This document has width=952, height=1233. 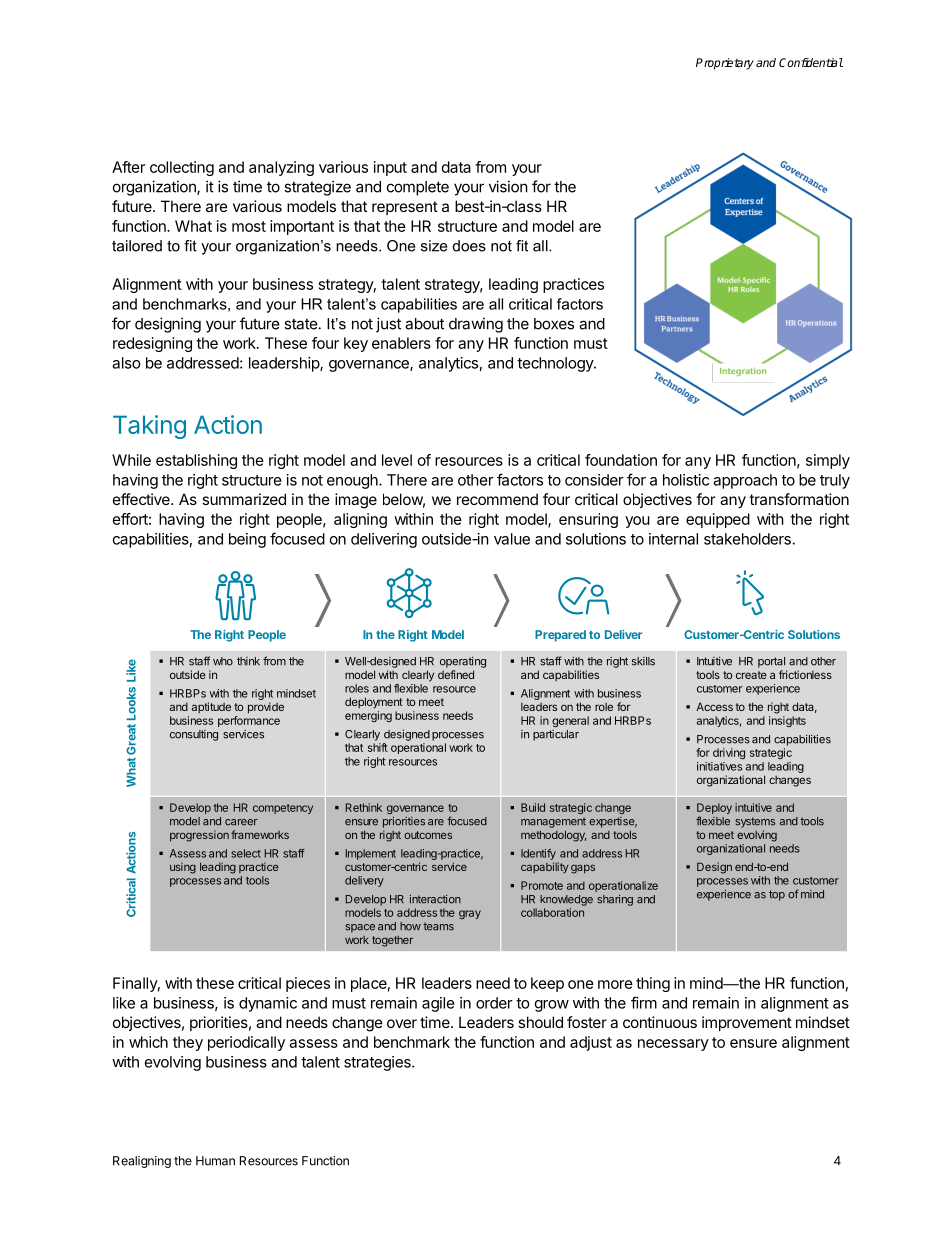 I want to click on Proprietary, so click(x=725, y=64).
